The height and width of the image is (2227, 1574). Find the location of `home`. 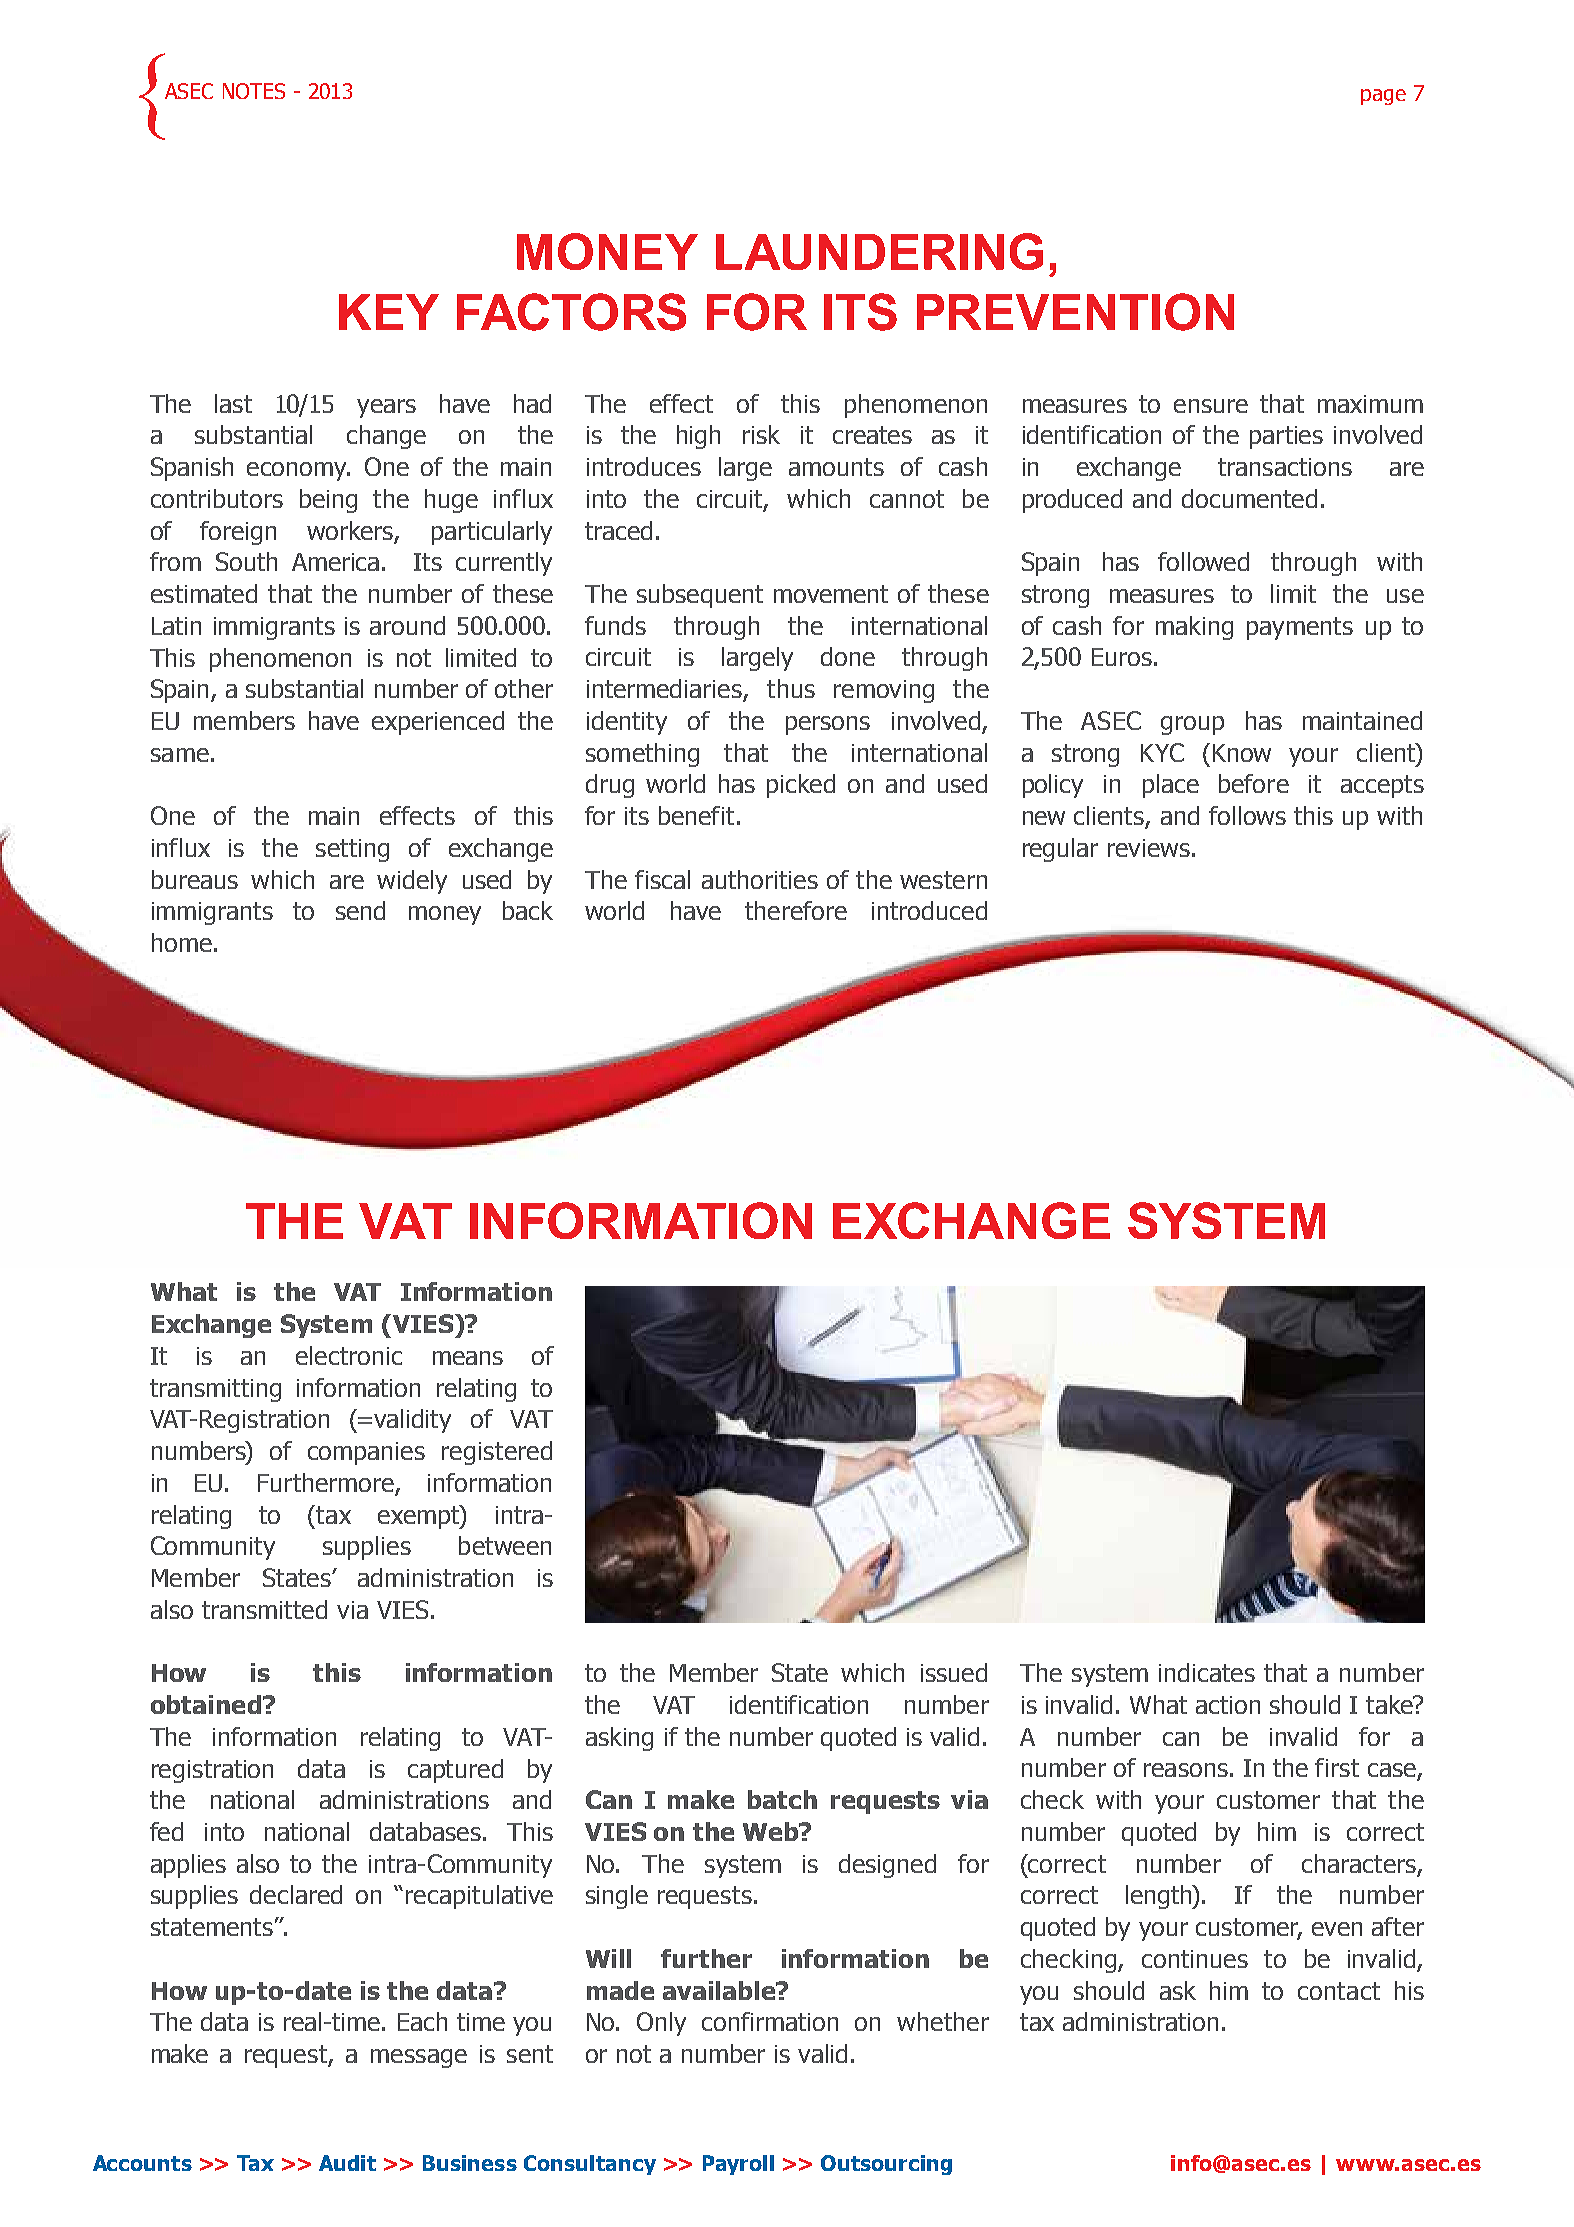

home is located at coordinates (182, 942).
